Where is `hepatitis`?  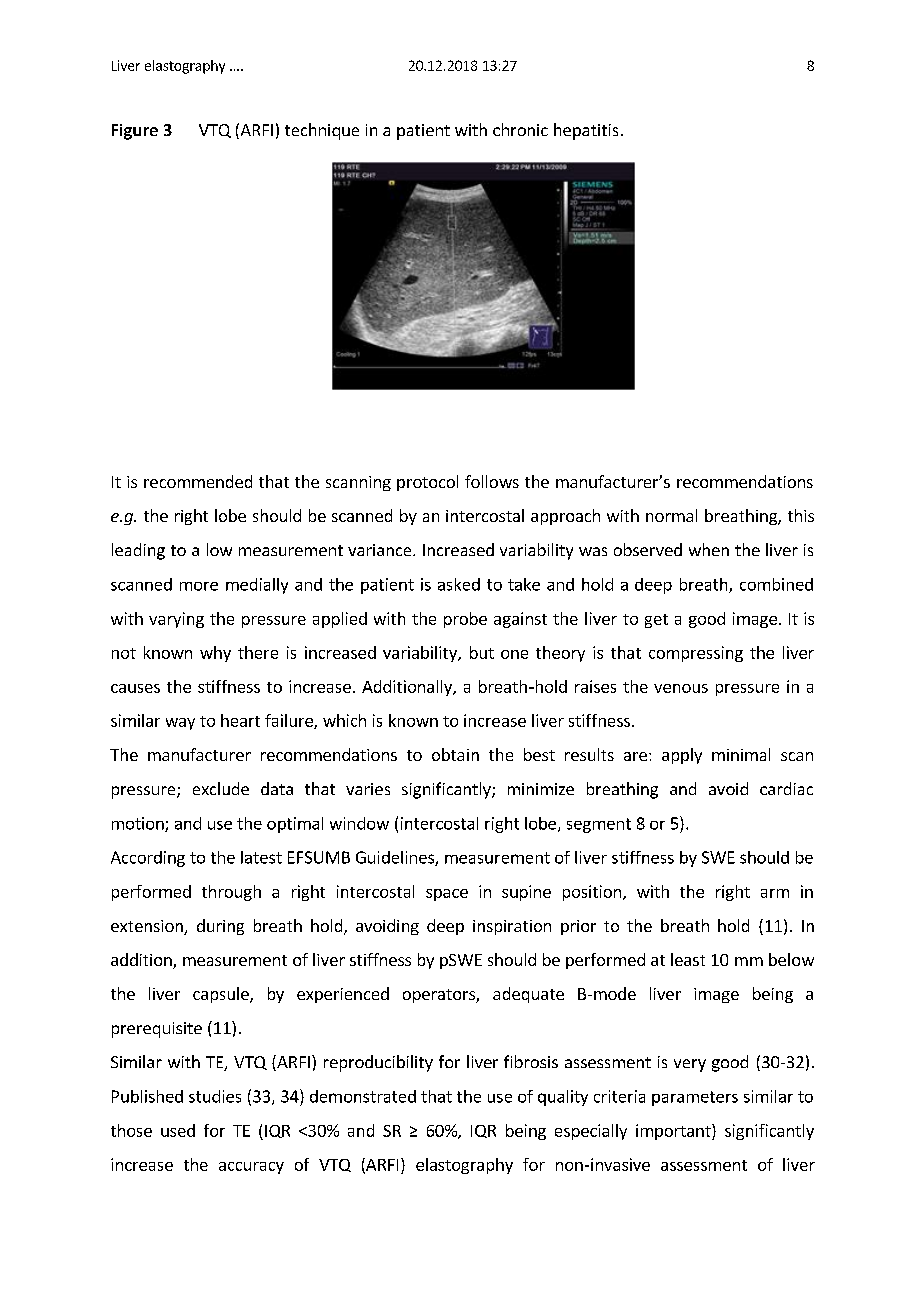
hepatitis is located at coordinates (586, 131).
